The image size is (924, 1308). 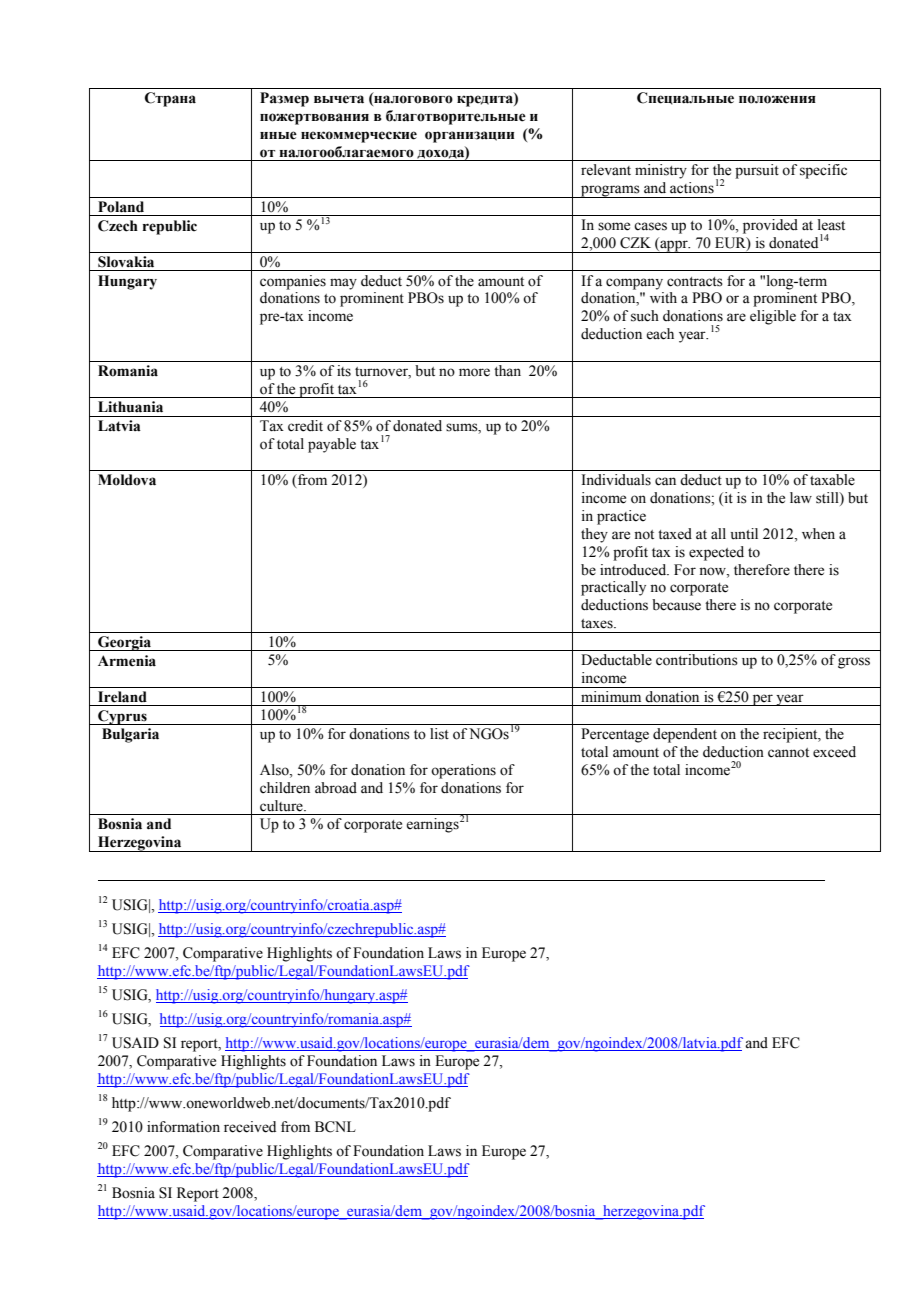 I want to click on contributions, so click(x=697, y=660).
